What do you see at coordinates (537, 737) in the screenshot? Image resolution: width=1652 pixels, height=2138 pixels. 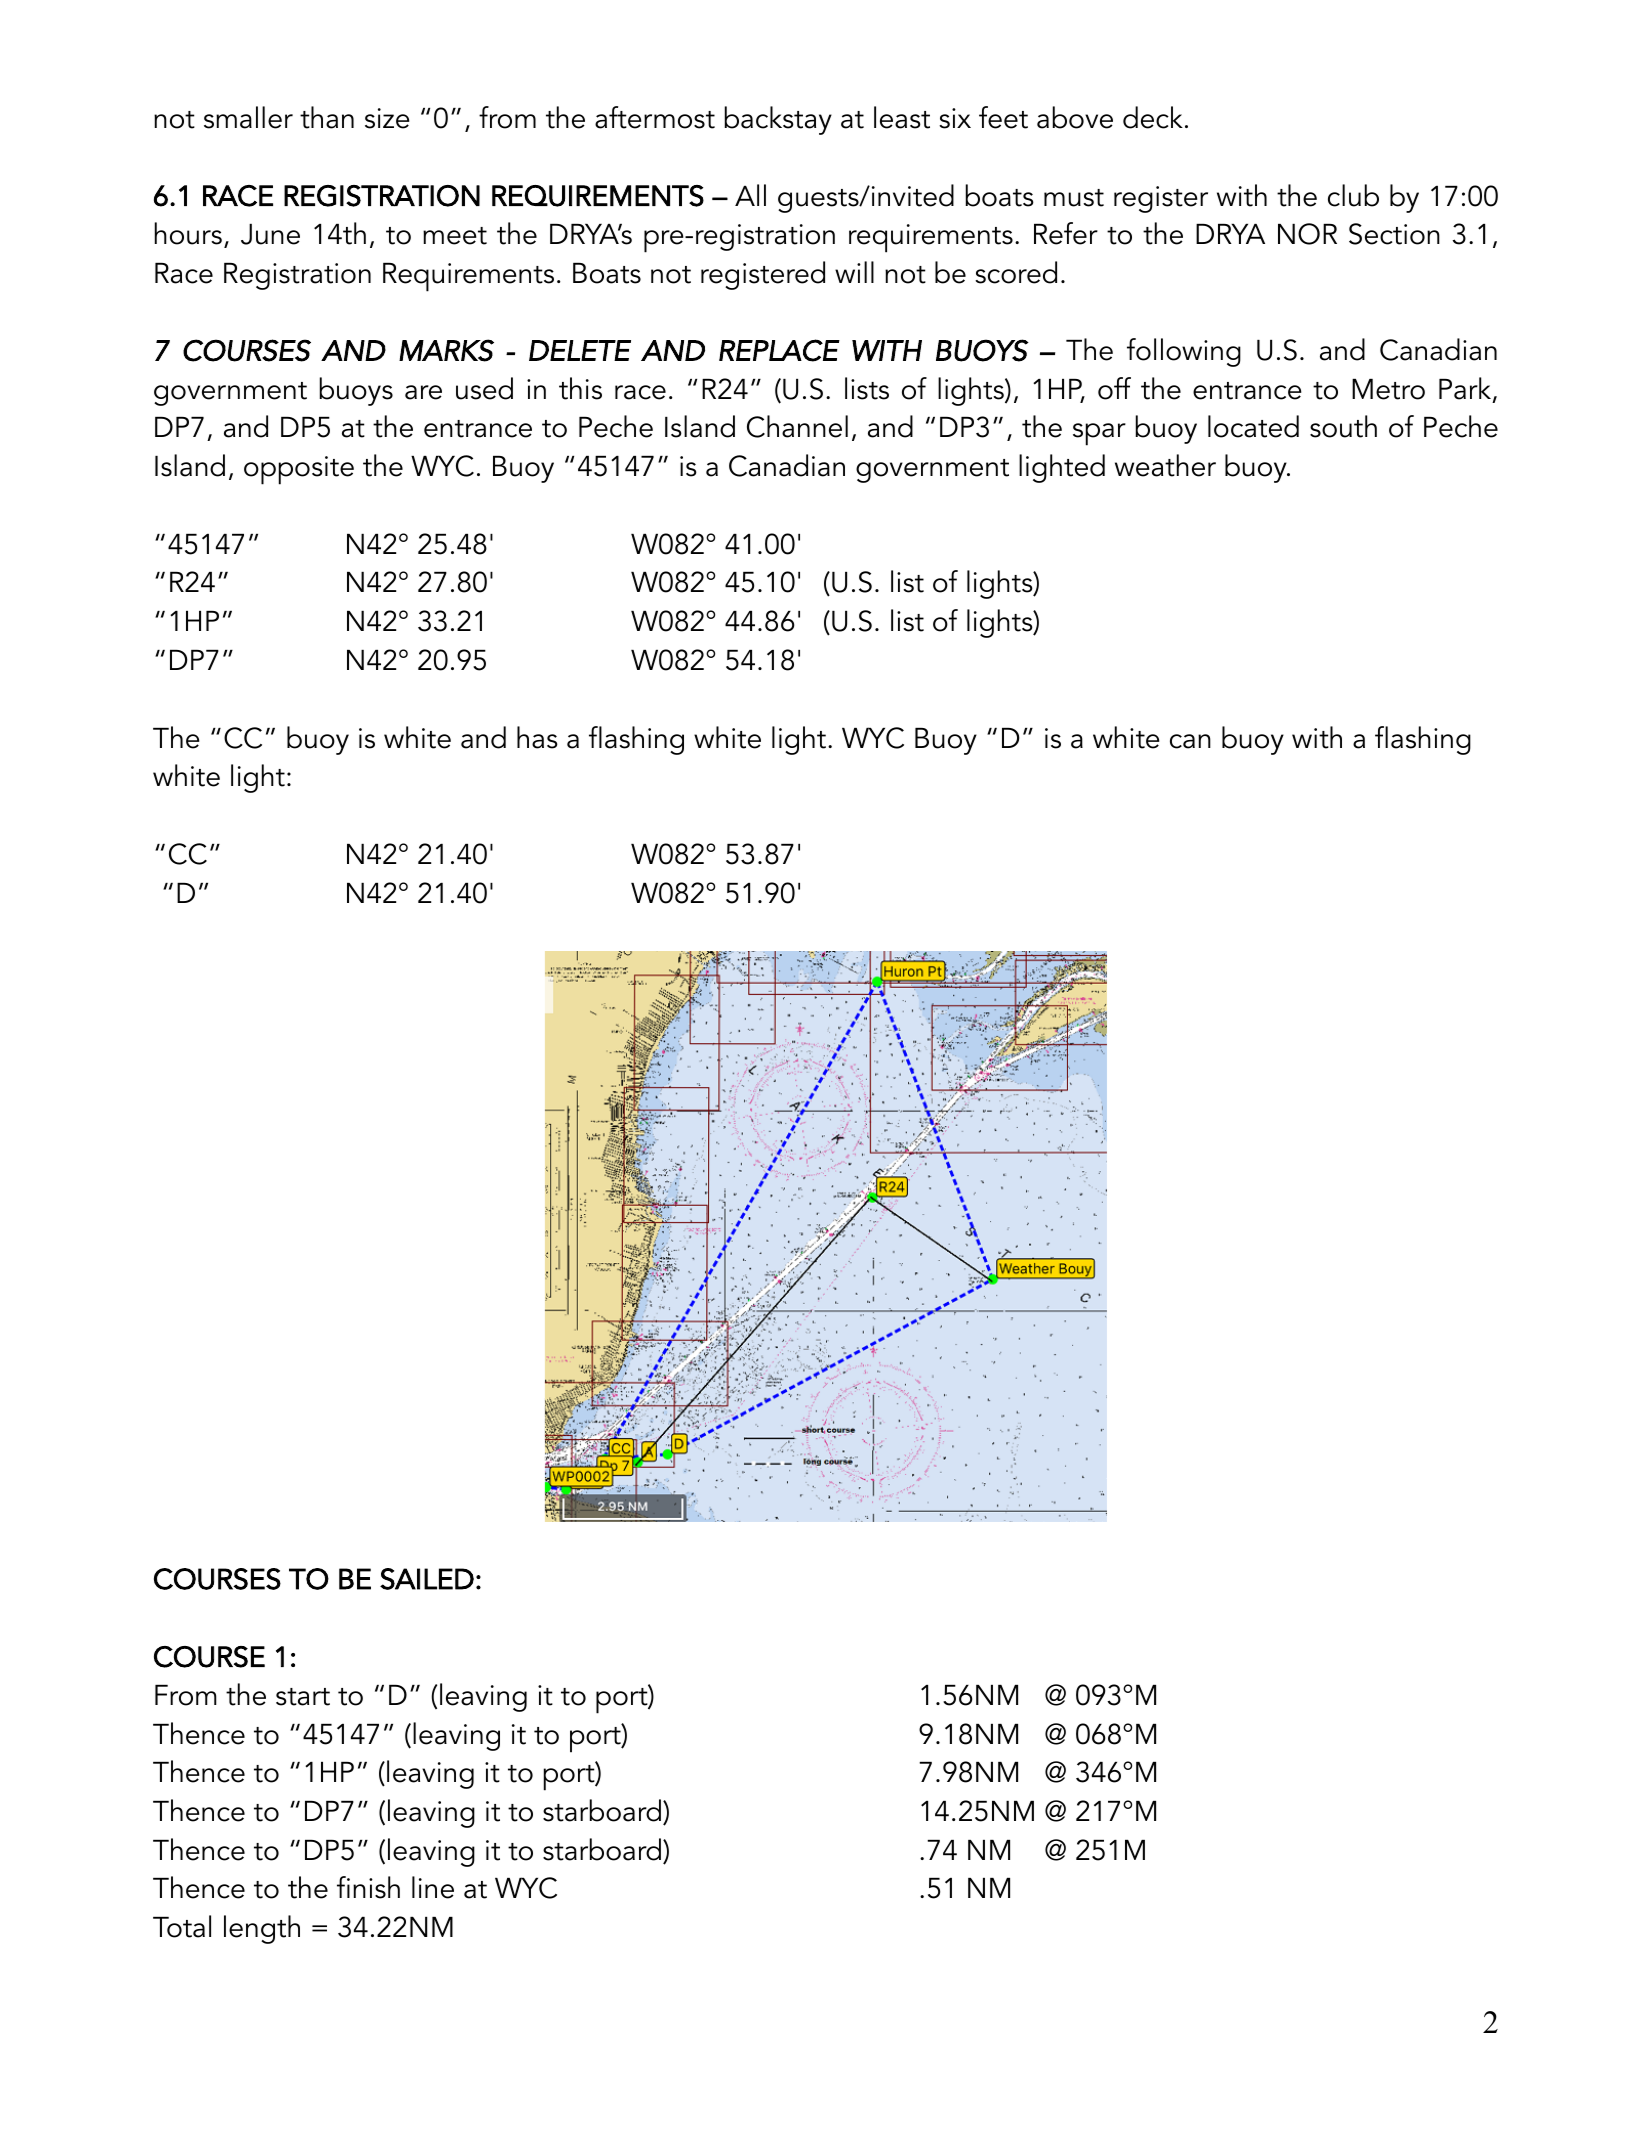 I see `has` at bounding box center [537, 737].
